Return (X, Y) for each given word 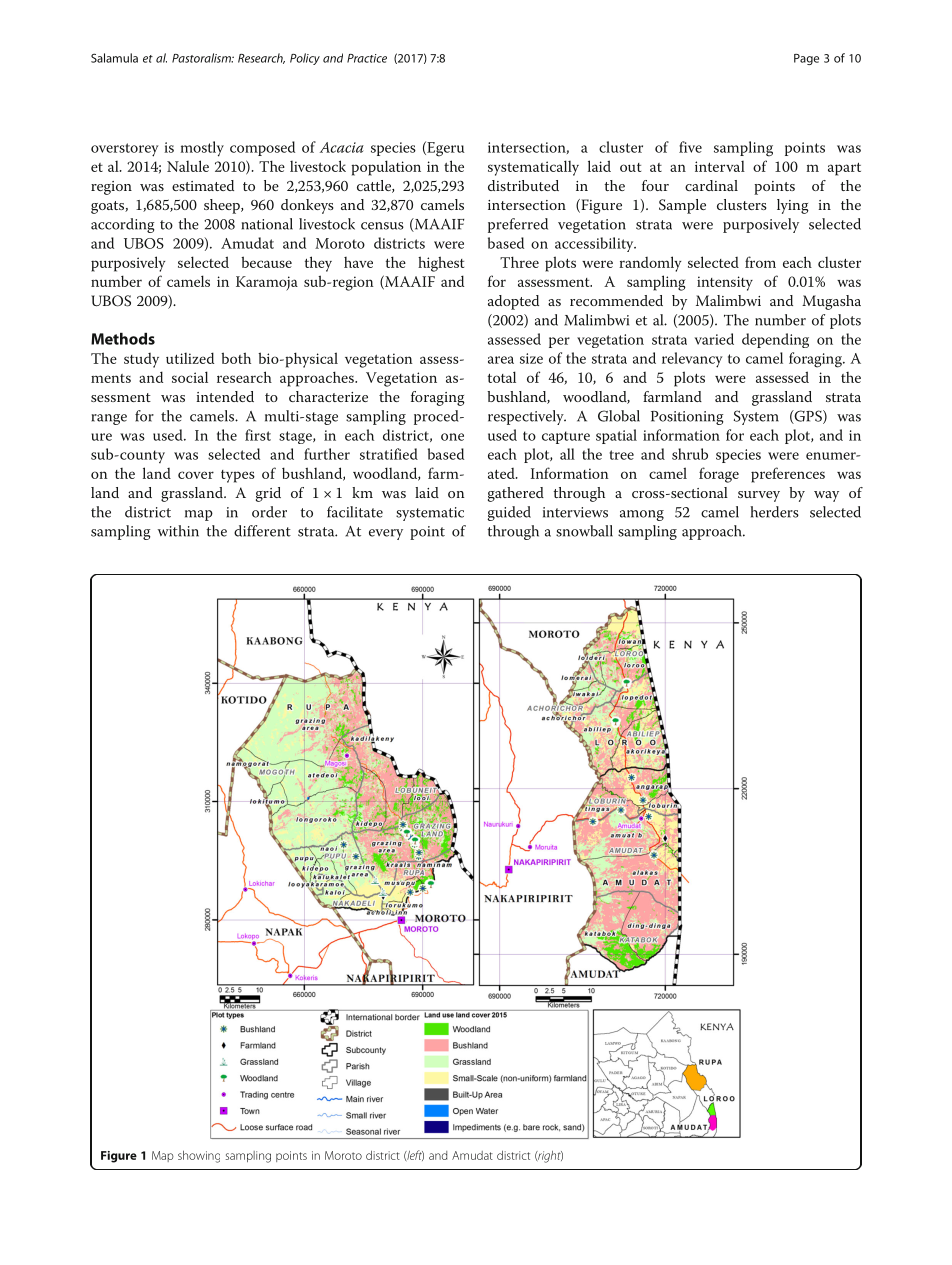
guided (509, 513)
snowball (584, 531)
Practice (367, 58)
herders (774, 512)
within (178, 531)
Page (806, 59)
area (501, 360)
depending (775, 340)
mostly (202, 149)
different (262, 531)
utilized (190, 358)
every (386, 534)
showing (199, 1156)
